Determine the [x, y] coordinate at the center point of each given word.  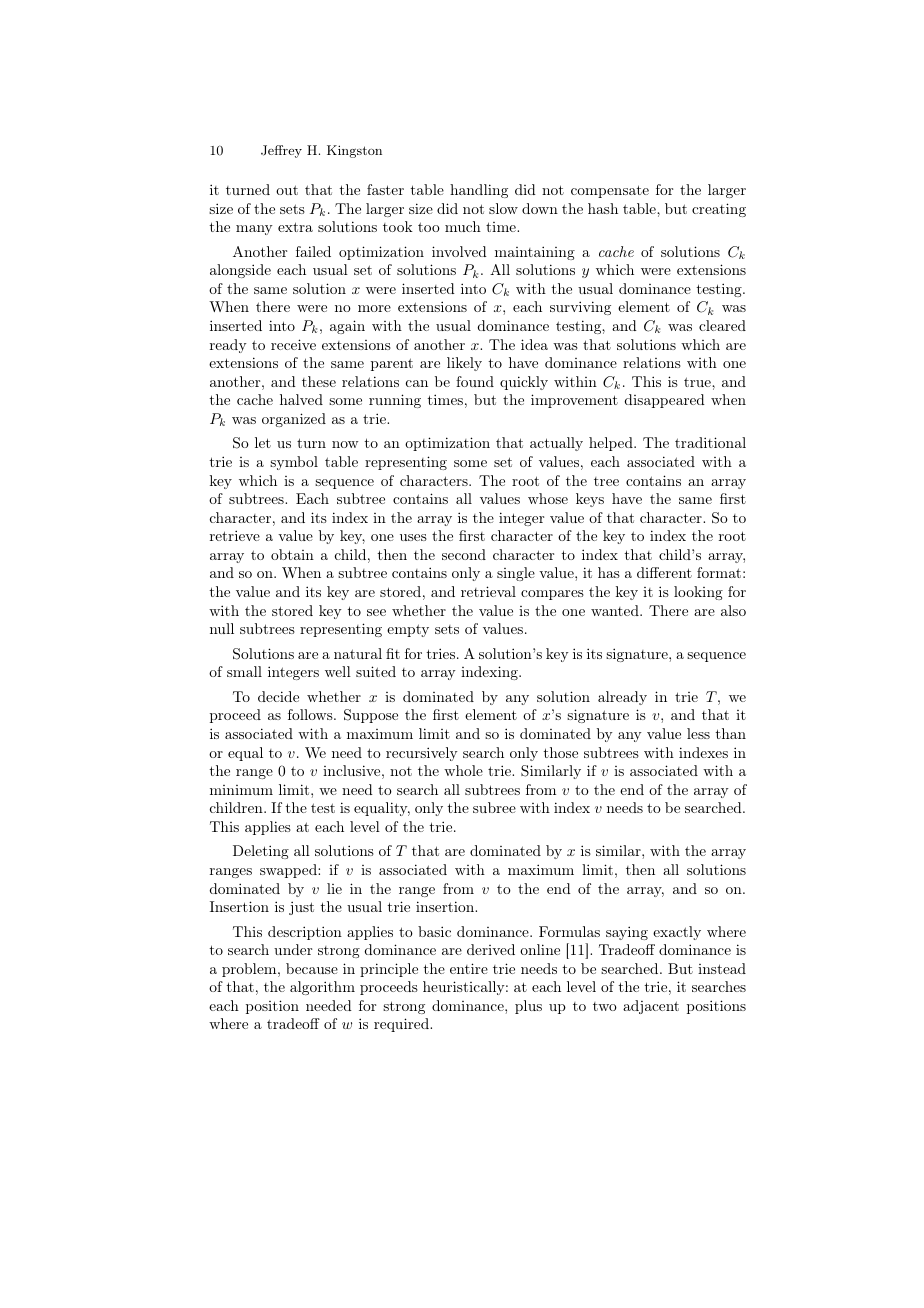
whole [463, 770]
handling [479, 191]
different [664, 572]
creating [719, 210]
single [516, 574]
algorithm [322, 988]
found [475, 381]
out [287, 190]
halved [301, 399]
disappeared [665, 401]
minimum [241, 790]
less [698, 733]
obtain [292, 554]
